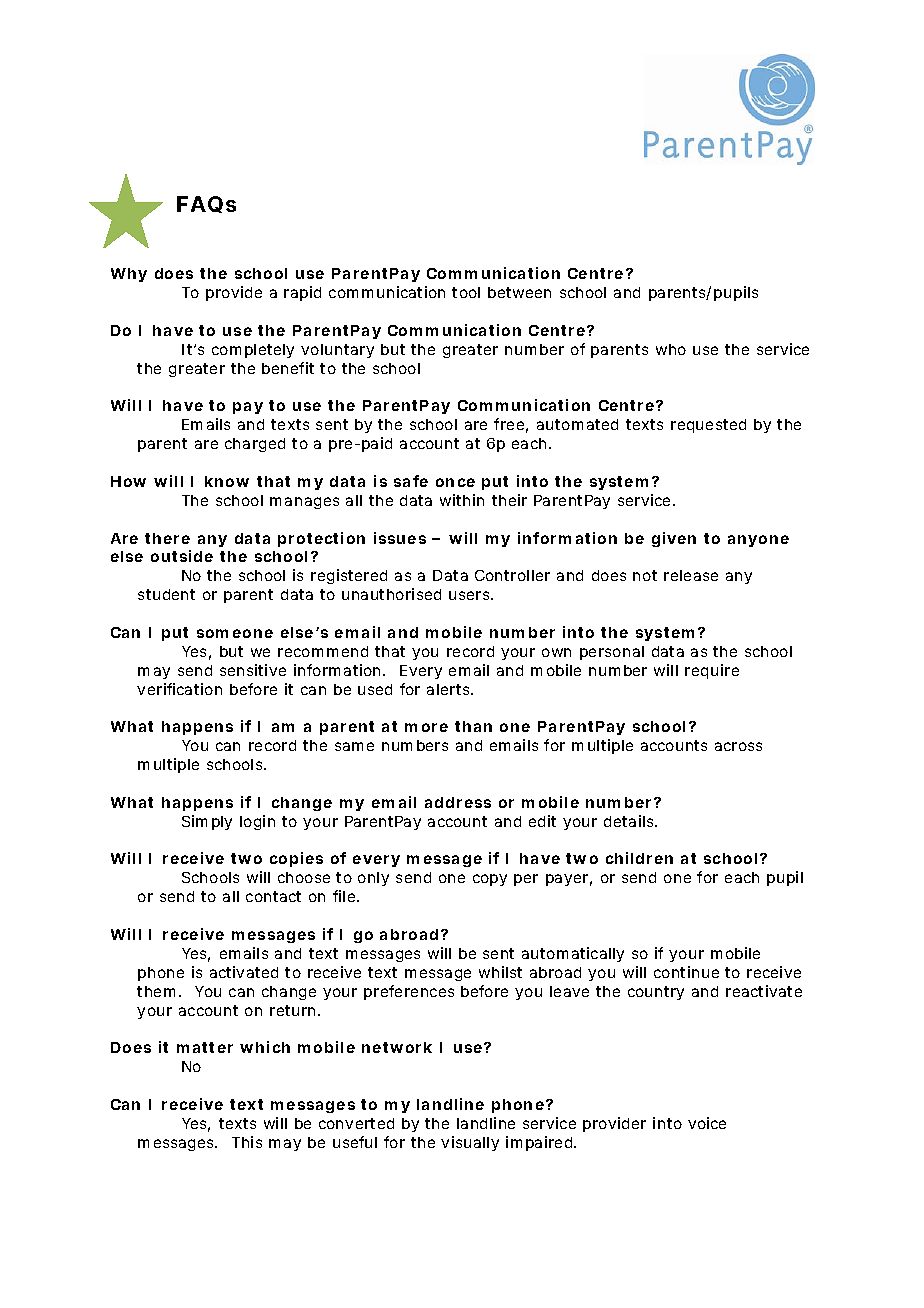 The width and height of the page is (924, 1308). I want to click on Simply, so click(207, 822).
